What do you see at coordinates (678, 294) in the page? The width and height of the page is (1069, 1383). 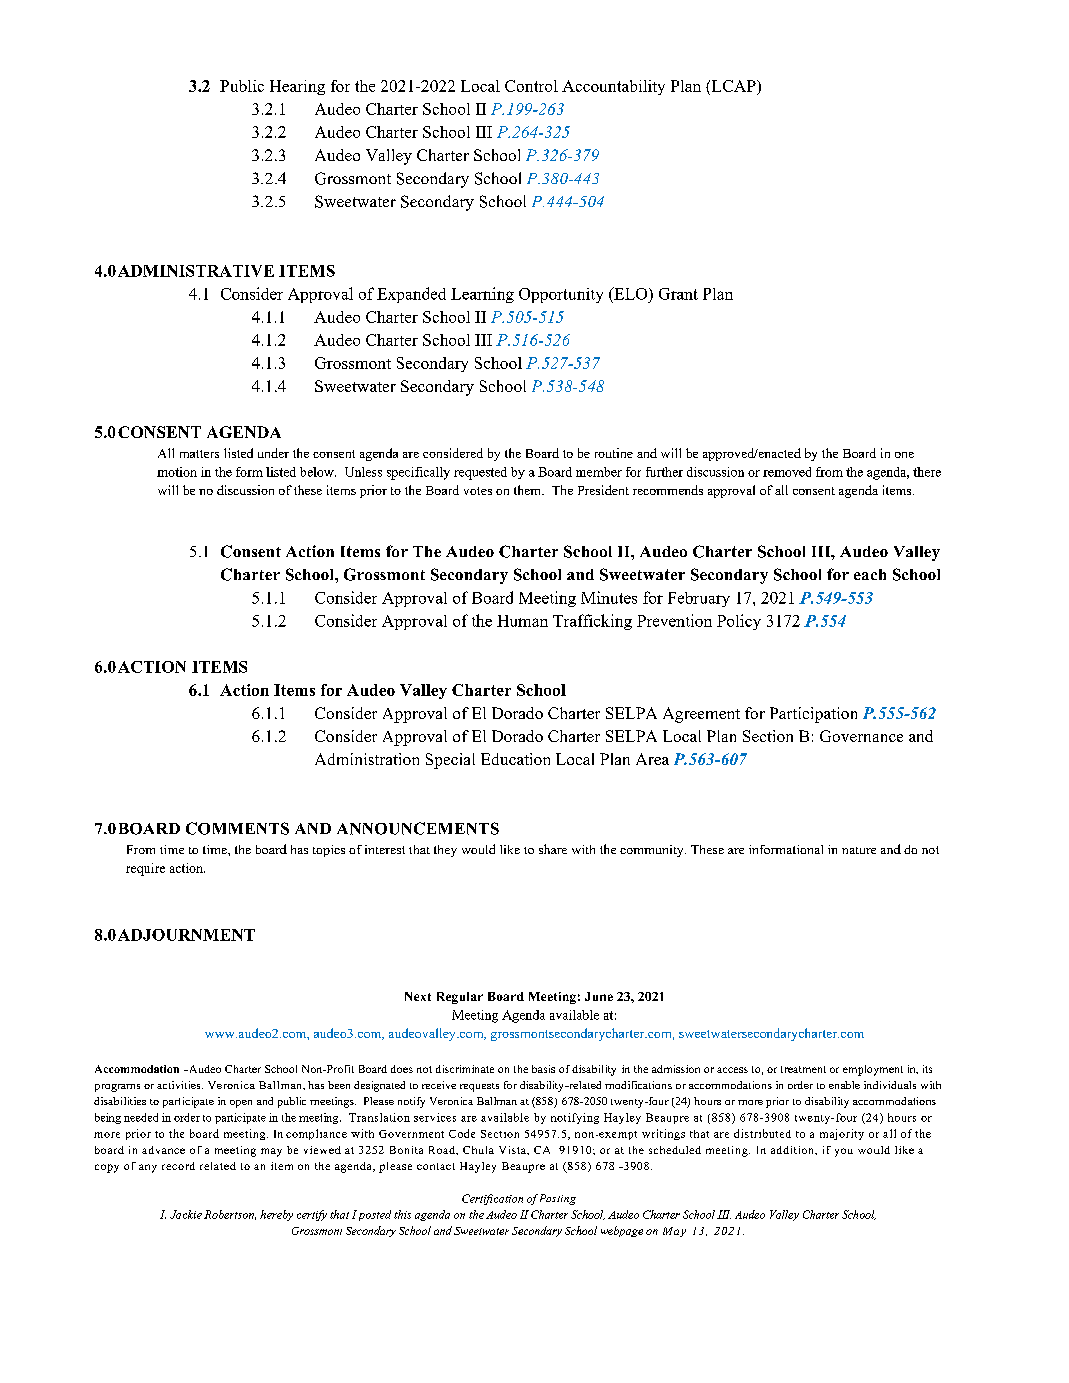 I see `Grant` at bounding box center [678, 294].
